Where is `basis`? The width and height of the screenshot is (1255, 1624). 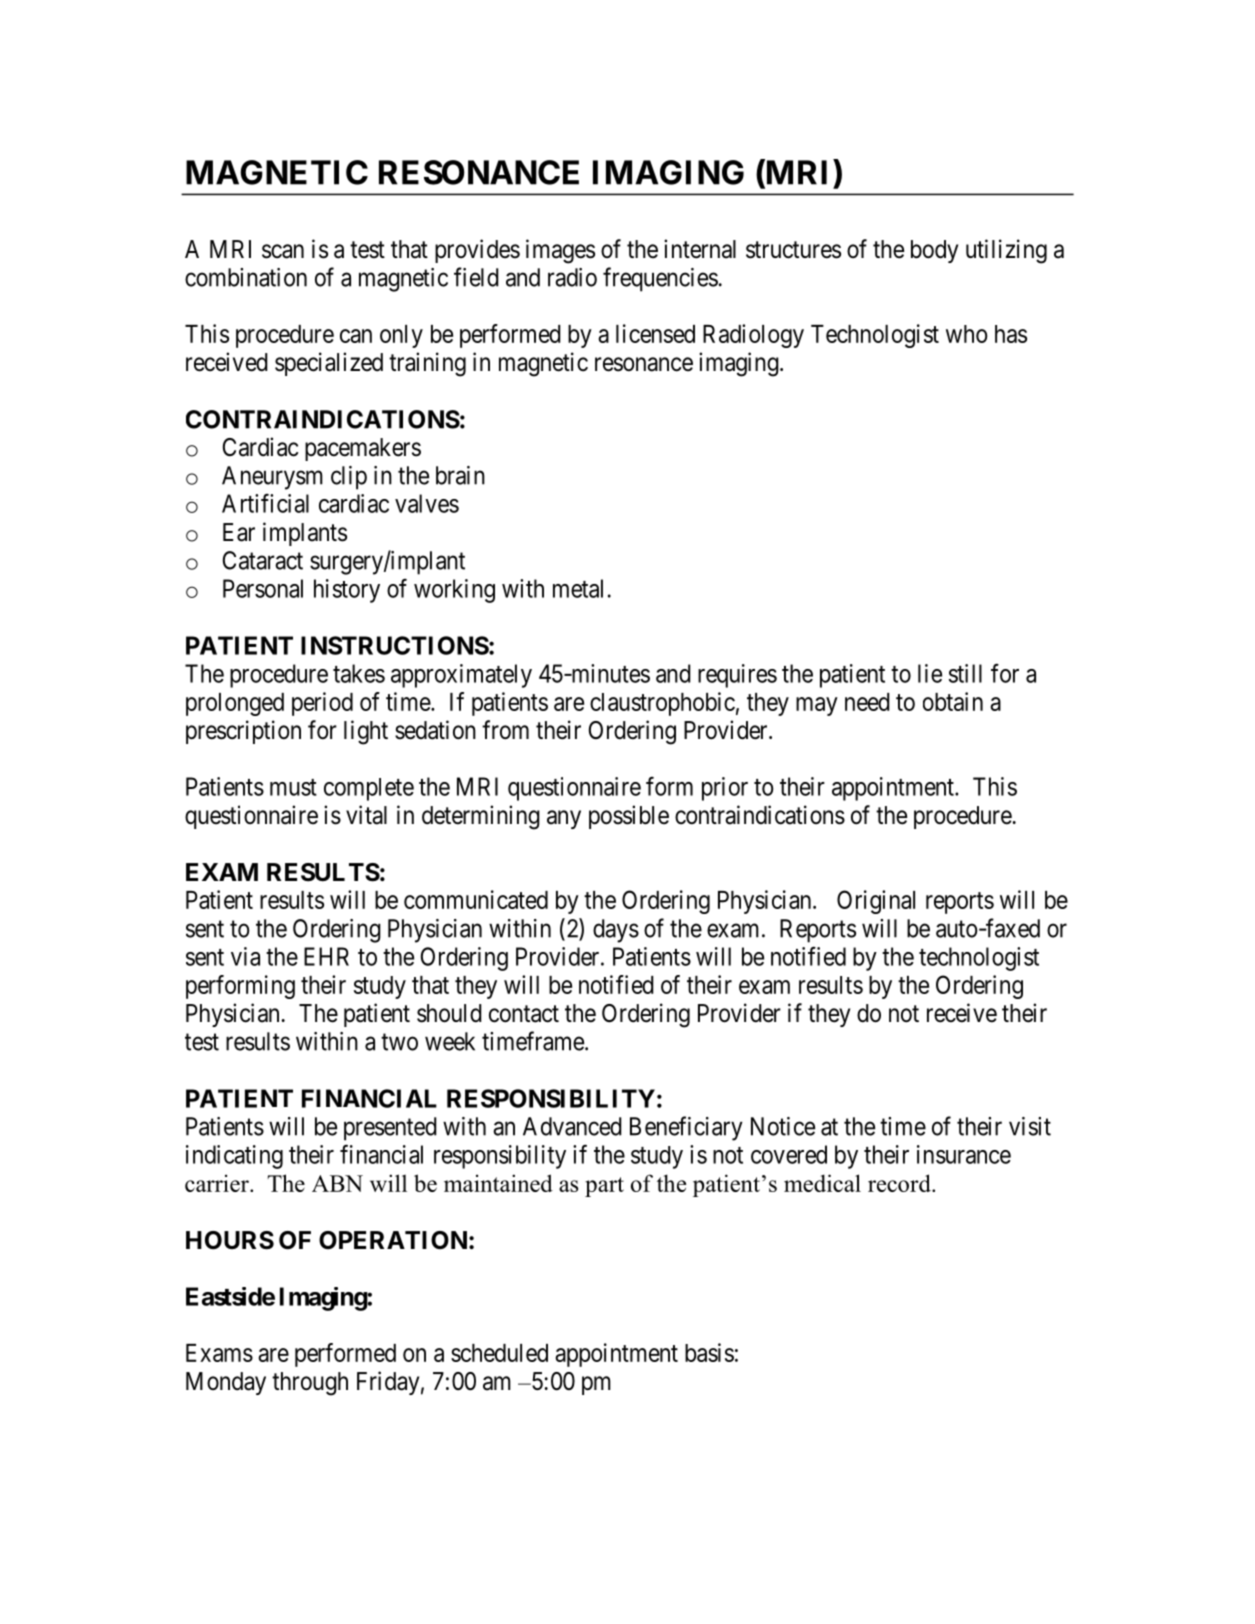
basis is located at coordinates (709, 1352).
